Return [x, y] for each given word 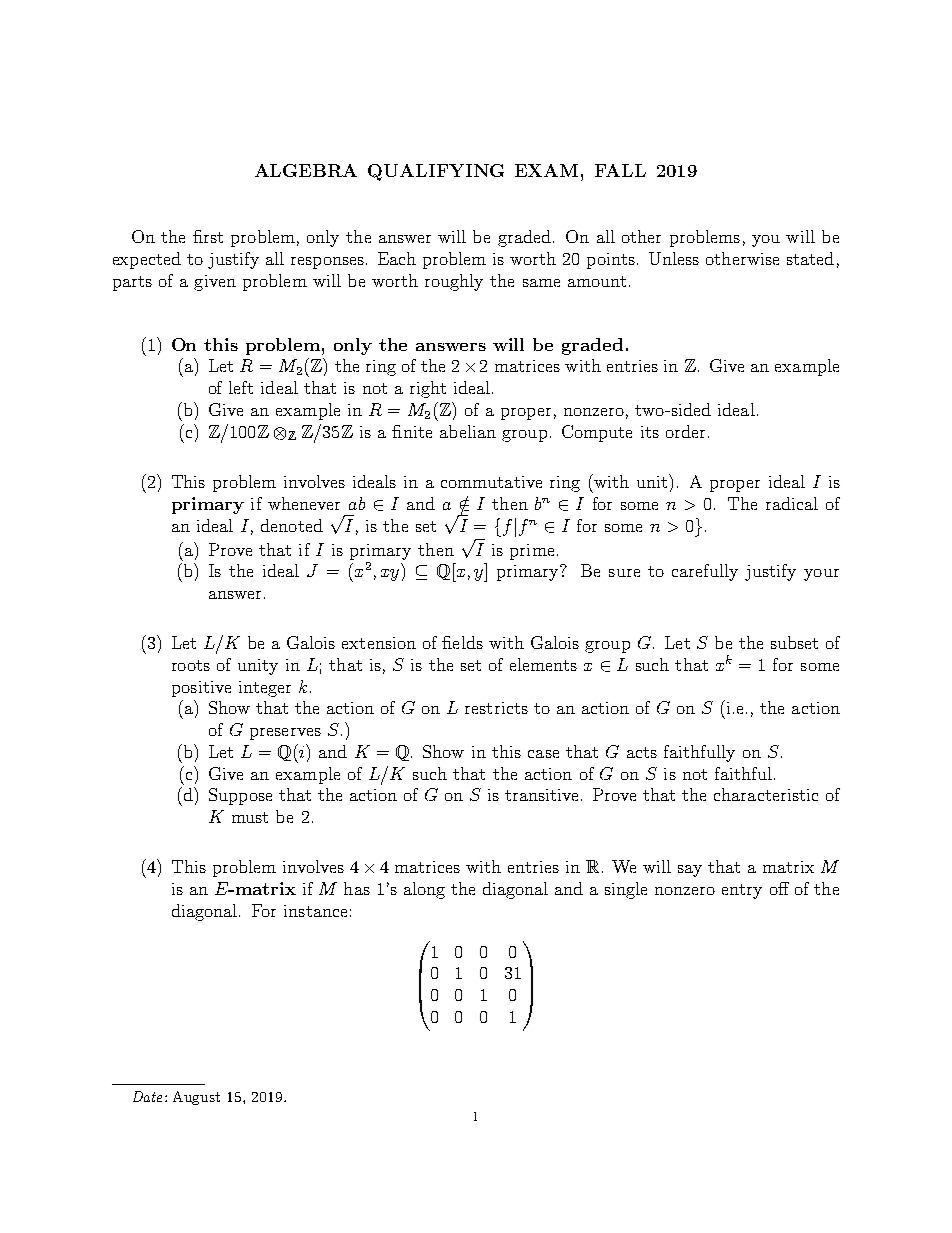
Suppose [240, 796]
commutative [491, 482]
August [196, 1098]
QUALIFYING [436, 172]
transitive [541, 795]
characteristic [766, 794]
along [424, 890]
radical [792, 503]
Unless [674, 258]
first [208, 236]
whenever [304, 503]
